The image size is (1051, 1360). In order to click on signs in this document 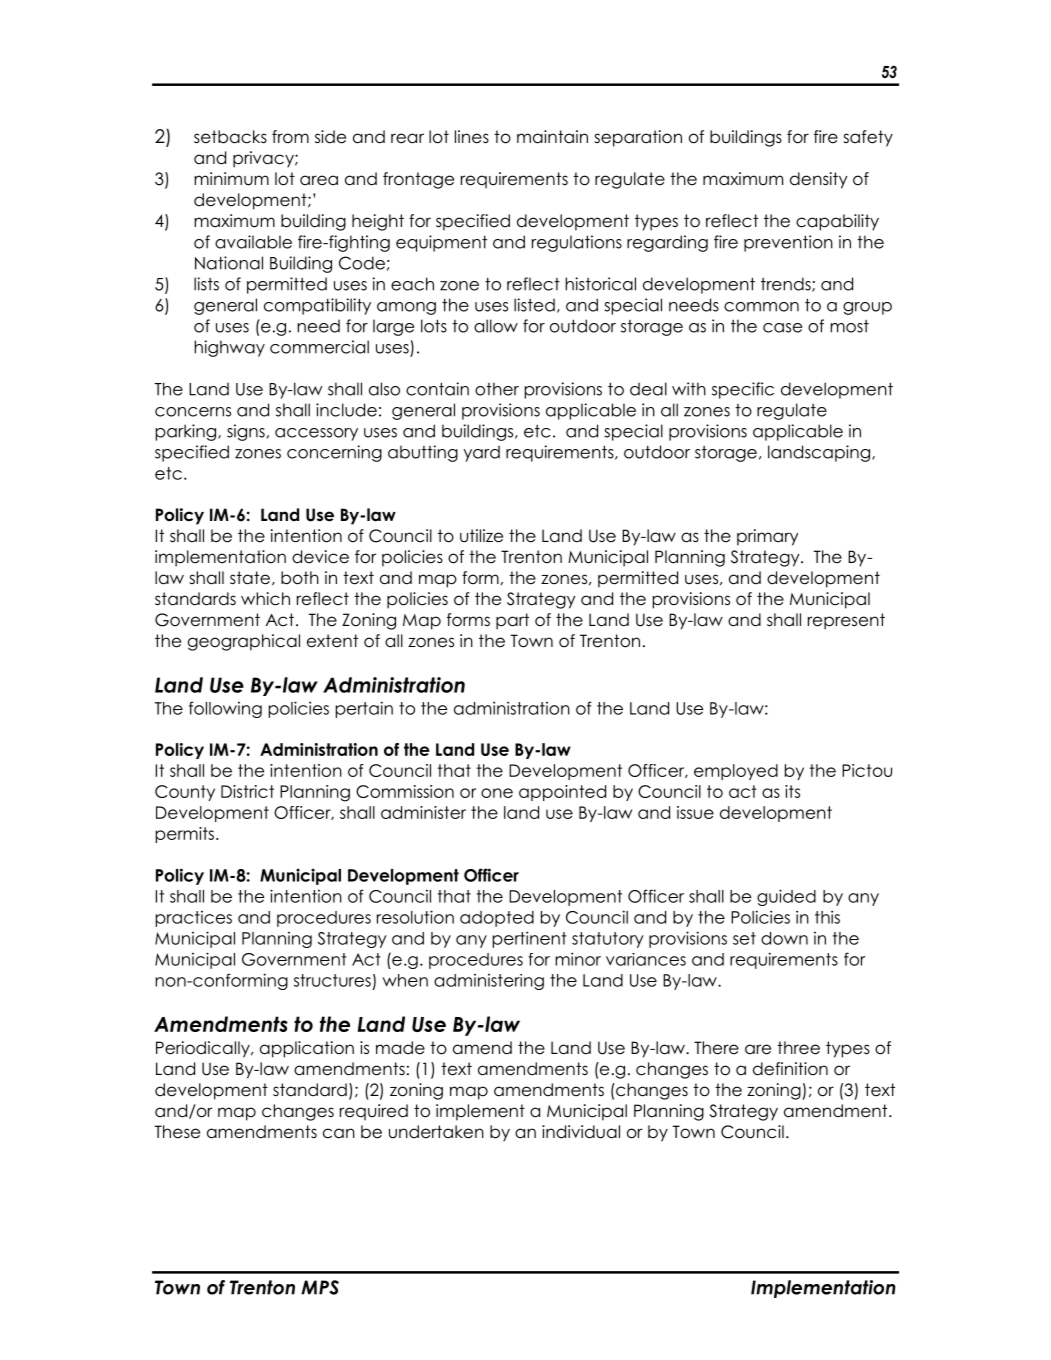, I will do `click(246, 432)`.
